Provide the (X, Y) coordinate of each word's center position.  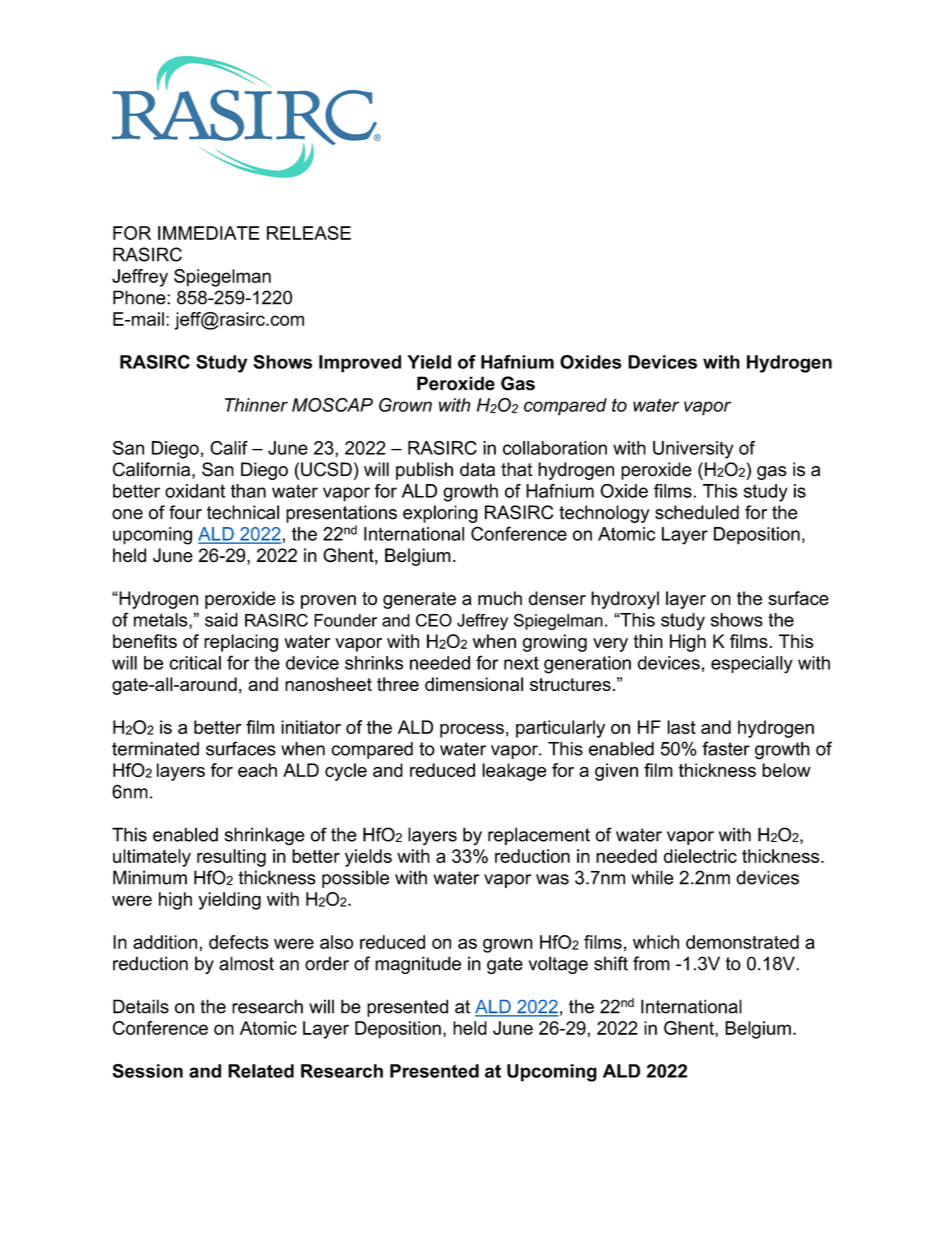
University (693, 450)
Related (261, 1071)
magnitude (418, 965)
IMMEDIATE (209, 233)
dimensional (474, 684)
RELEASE (309, 233)
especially (752, 665)
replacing (241, 643)
